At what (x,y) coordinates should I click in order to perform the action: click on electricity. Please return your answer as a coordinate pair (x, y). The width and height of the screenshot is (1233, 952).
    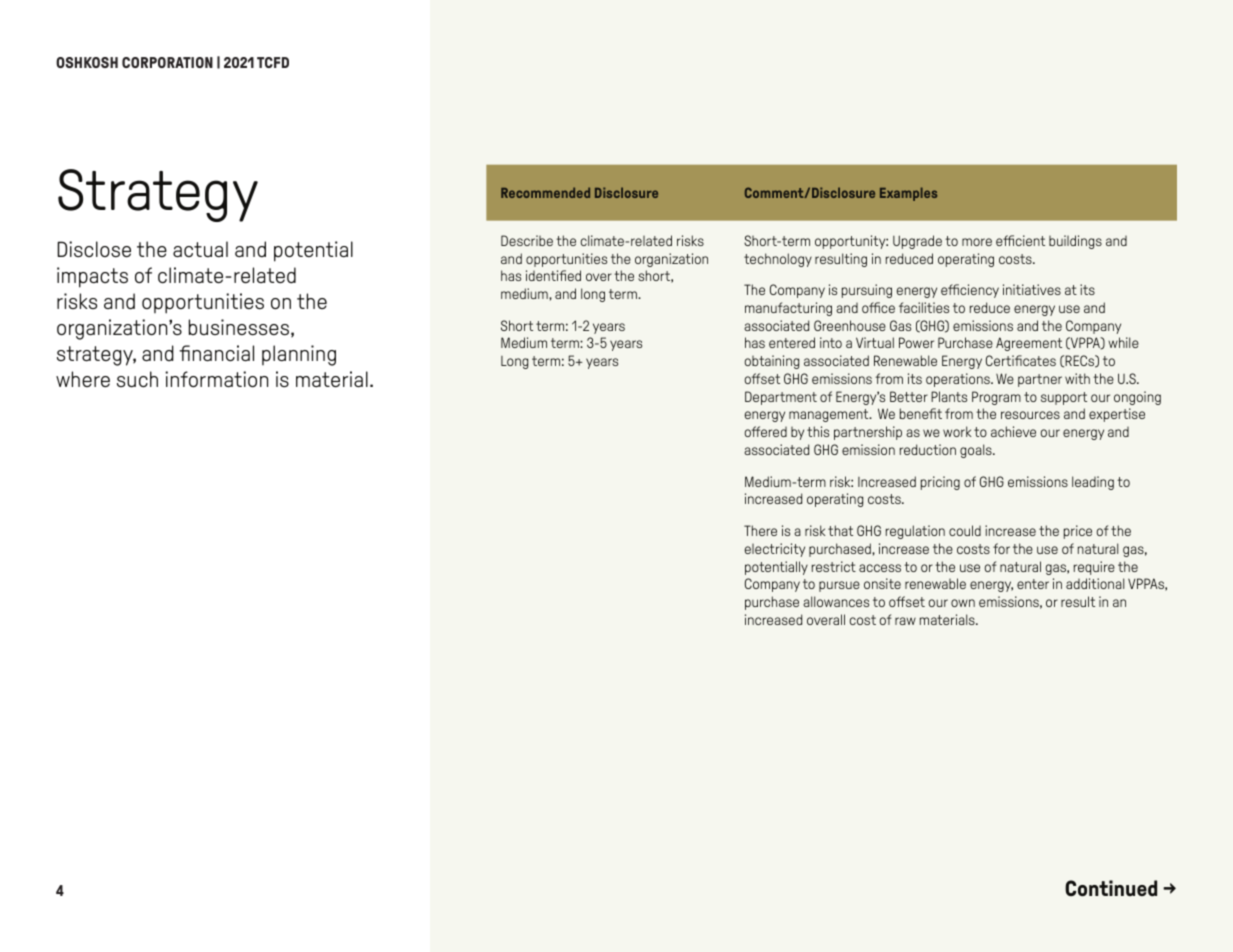
    Looking at the image, I should click on (775, 550).
